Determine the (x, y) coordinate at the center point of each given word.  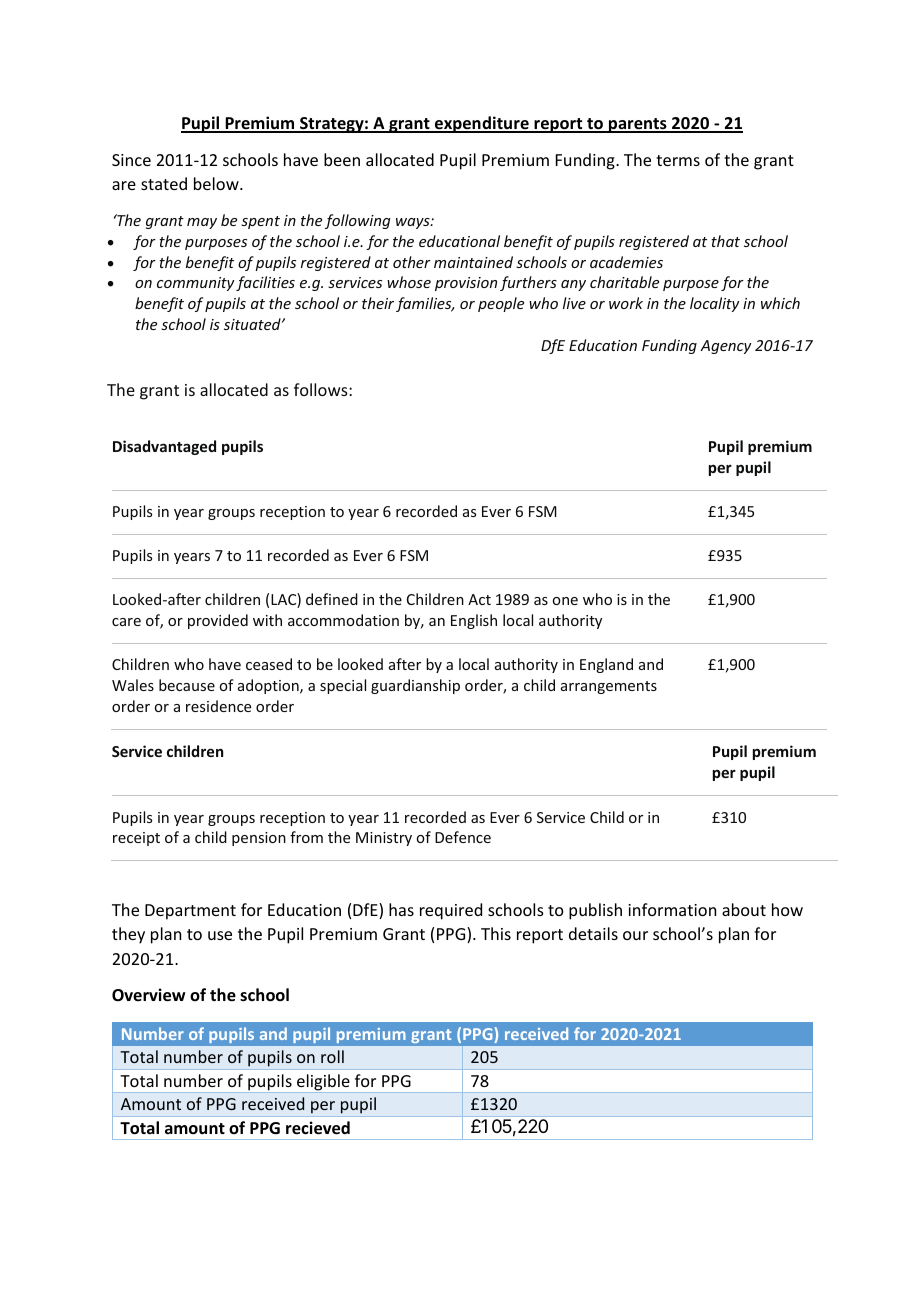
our (635, 935)
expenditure (482, 124)
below (217, 183)
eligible (323, 1083)
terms (678, 160)
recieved (318, 1128)
